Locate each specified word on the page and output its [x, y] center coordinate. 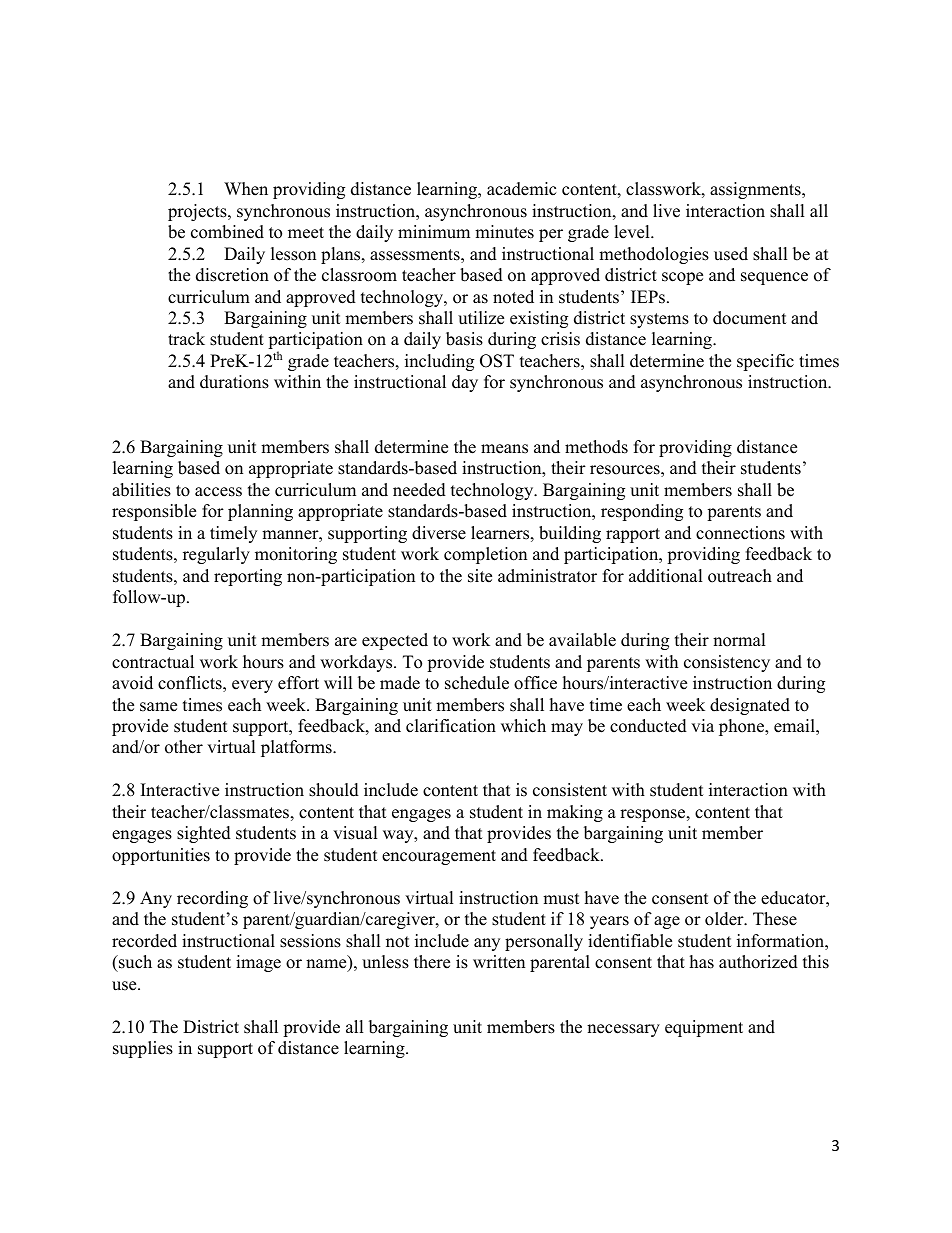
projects [198, 212]
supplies [143, 1049]
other [184, 747]
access [218, 492]
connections [740, 533]
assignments [756, 190]
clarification [451, 726]
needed [419, 490]
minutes [504, 232]
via [702, 725]
